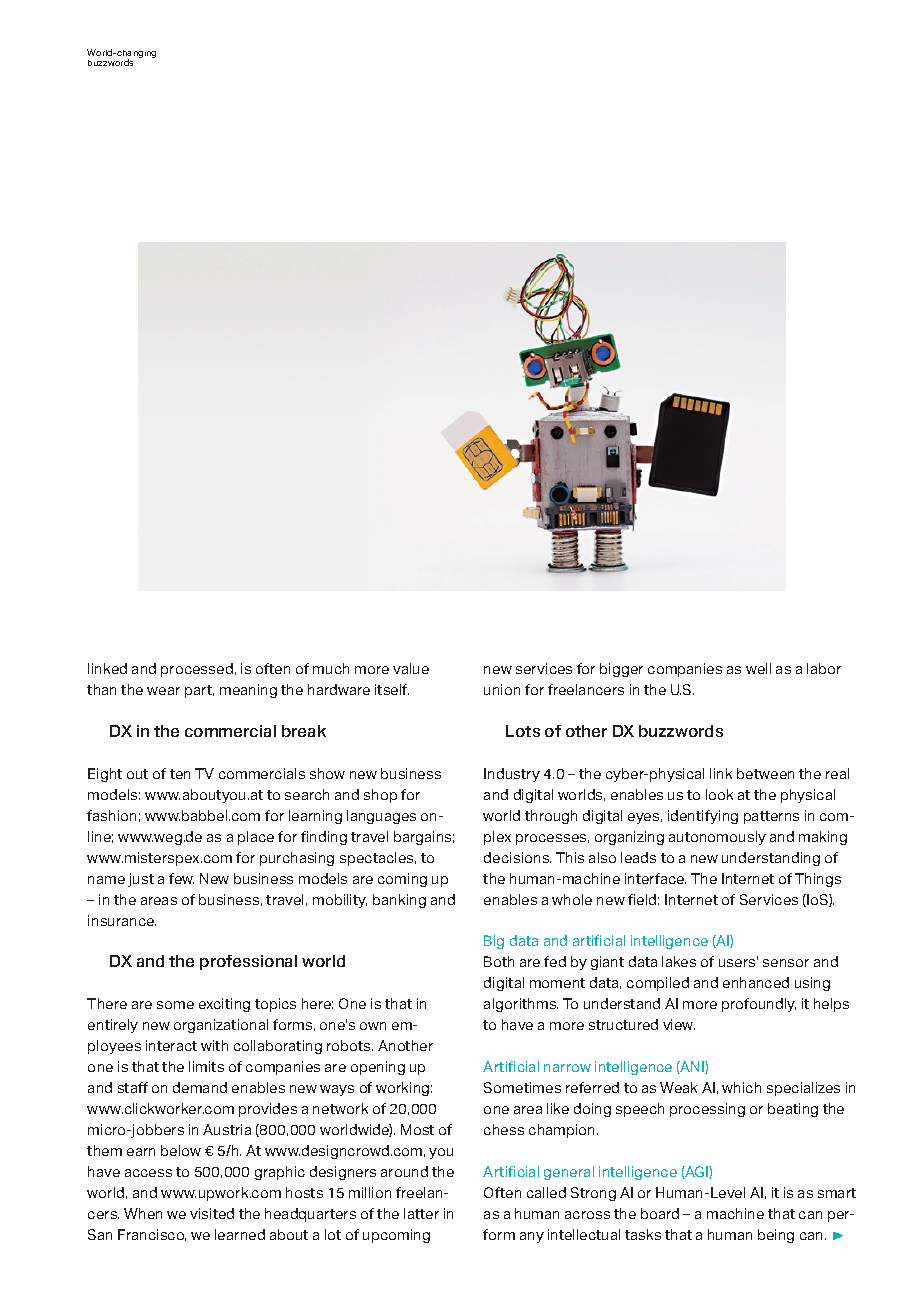 This screenshot has width=924, height=1308. Describe the element at coordinates (378, 1068) in the screenshot. I see `opening` at that location.
